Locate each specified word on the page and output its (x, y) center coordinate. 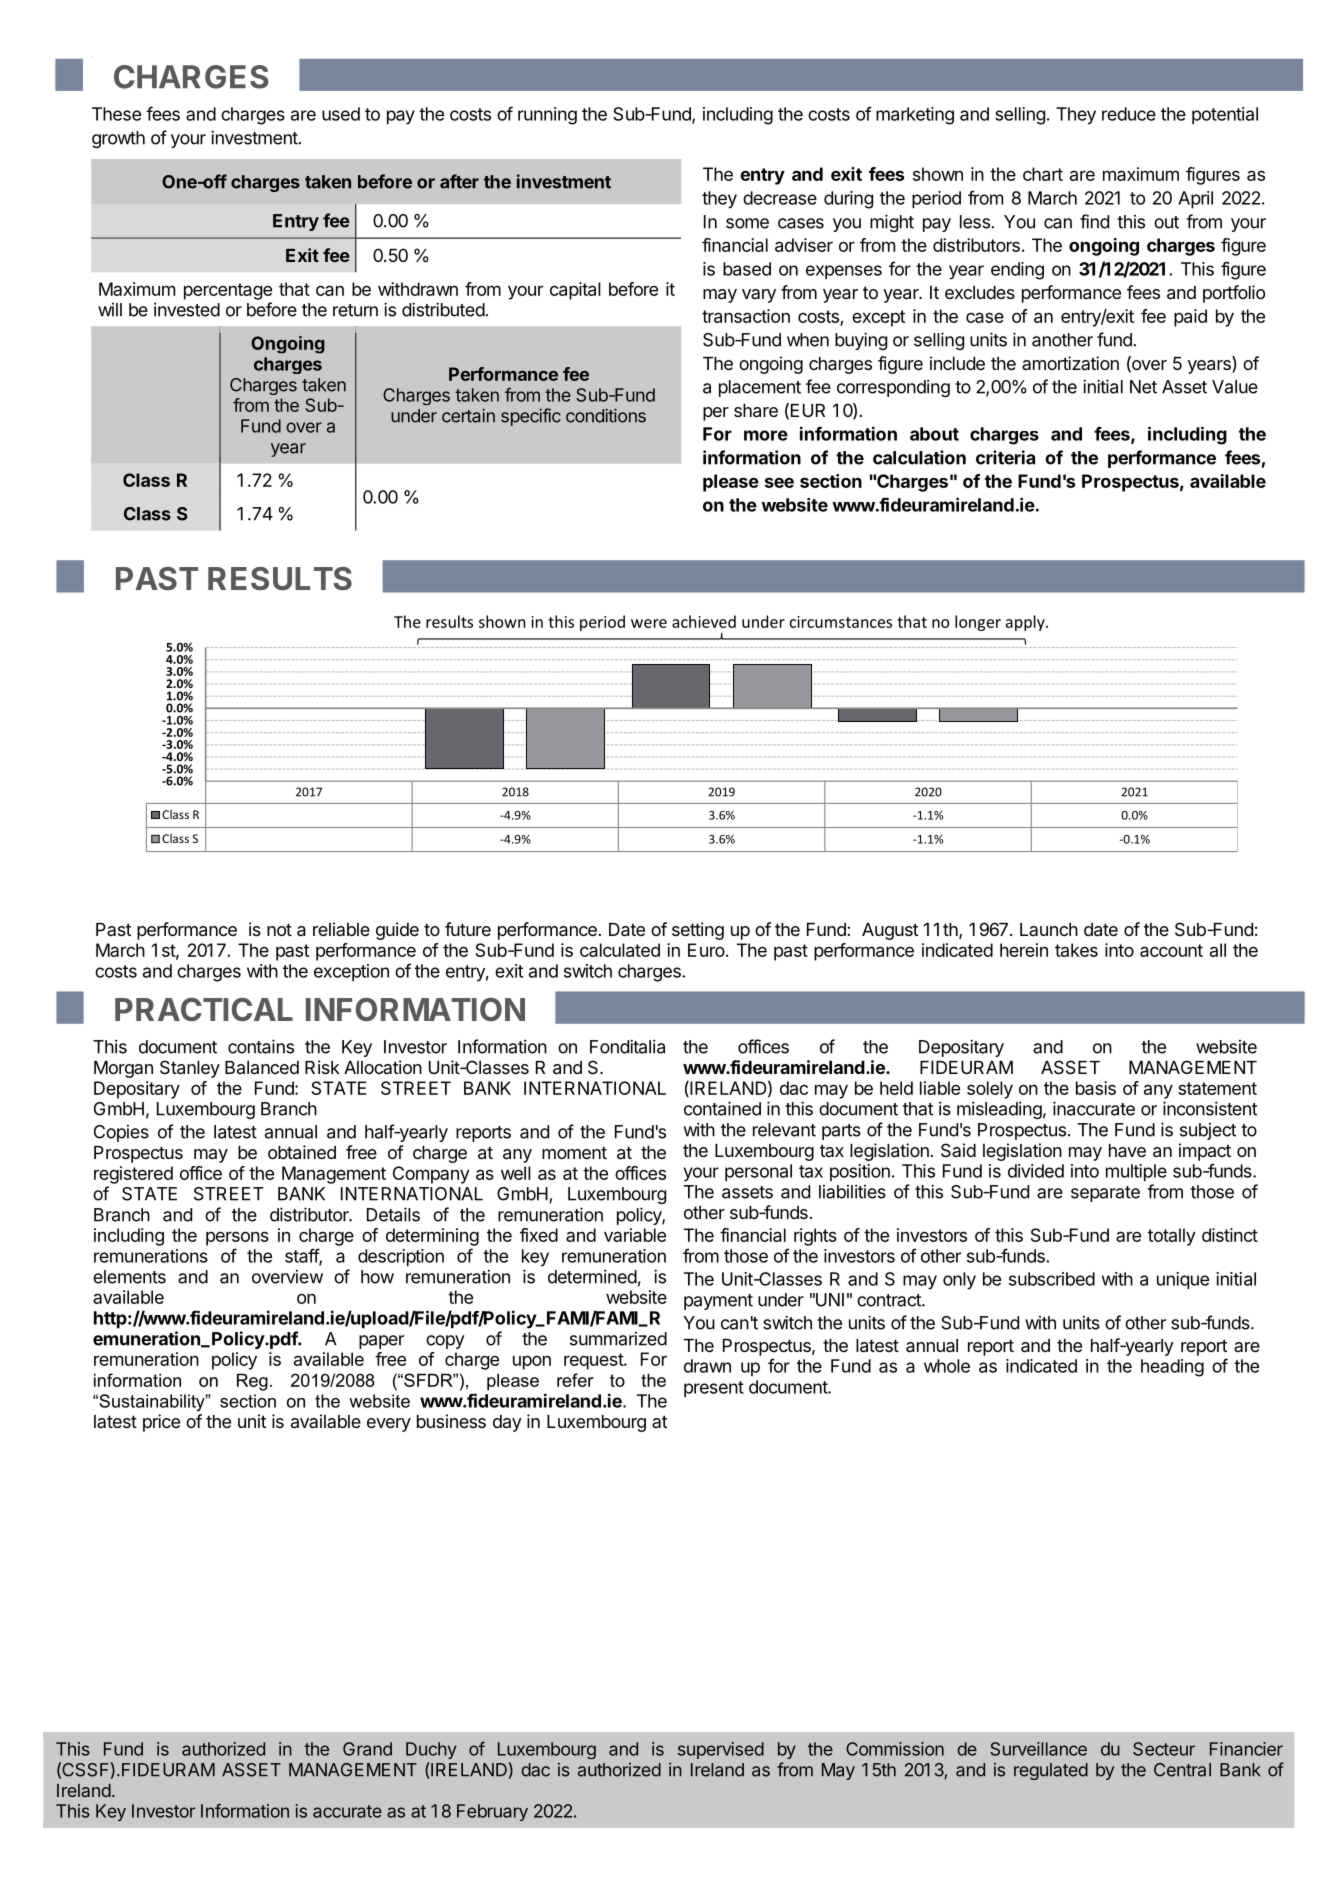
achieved (704, 621)
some (747, 223)
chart (1043, 174)
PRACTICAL (204, 1009)
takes (1076, 950)
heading (1172, 1368)
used (341, 114)
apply (1026, 623)
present (714, 1389)
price (161, 1423)
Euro (706, 950)
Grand (367, 1749)
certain (468, 416)
